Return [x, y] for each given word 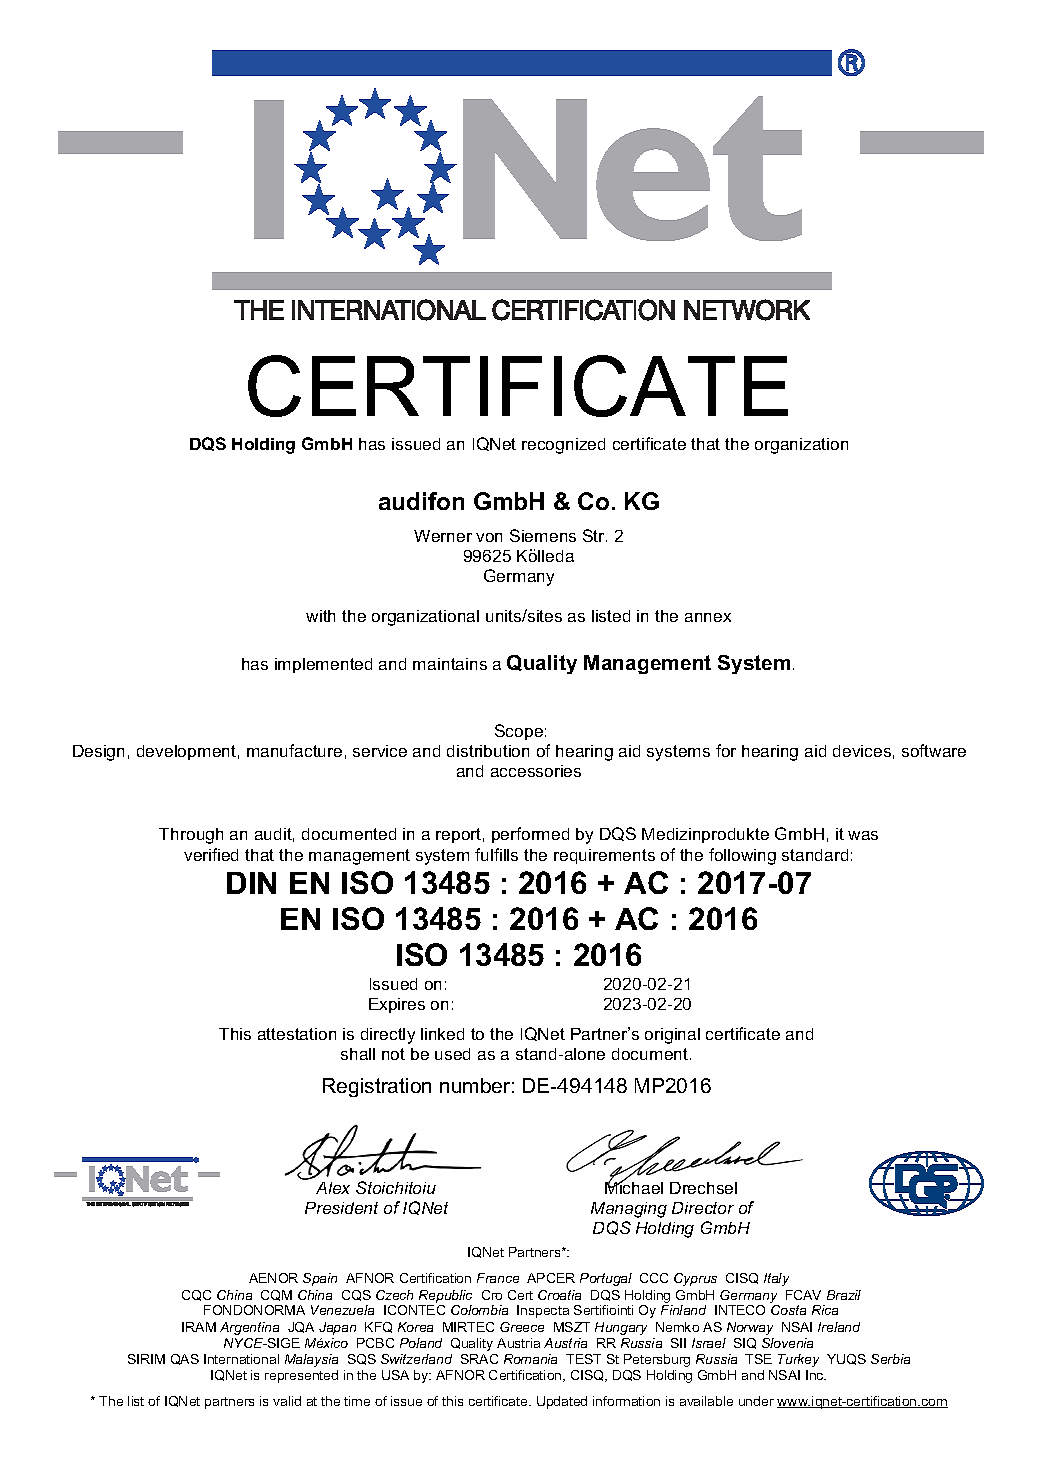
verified [211, 854]
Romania [530, 1359]
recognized [563, 446]
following [742, 856]
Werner [443, 536]
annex [708, 617]
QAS [185, 1359]
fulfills [496, 854]
